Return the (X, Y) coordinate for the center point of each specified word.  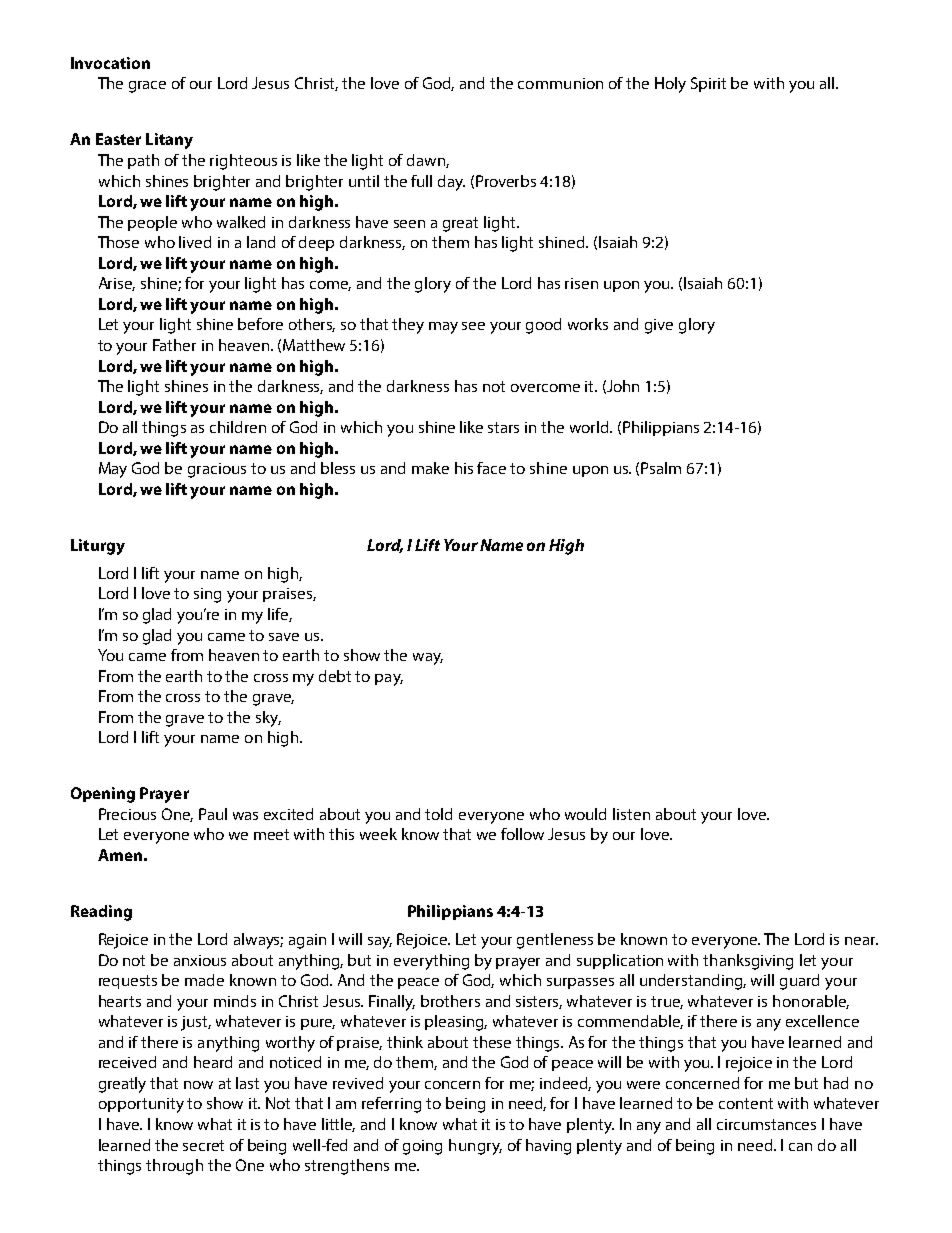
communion (560, 83)
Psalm (661, 468)
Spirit (708, 84)
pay (389, 680)
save (284, 637)
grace (147, 87)
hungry (475, 1147)
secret (203, 1145)
